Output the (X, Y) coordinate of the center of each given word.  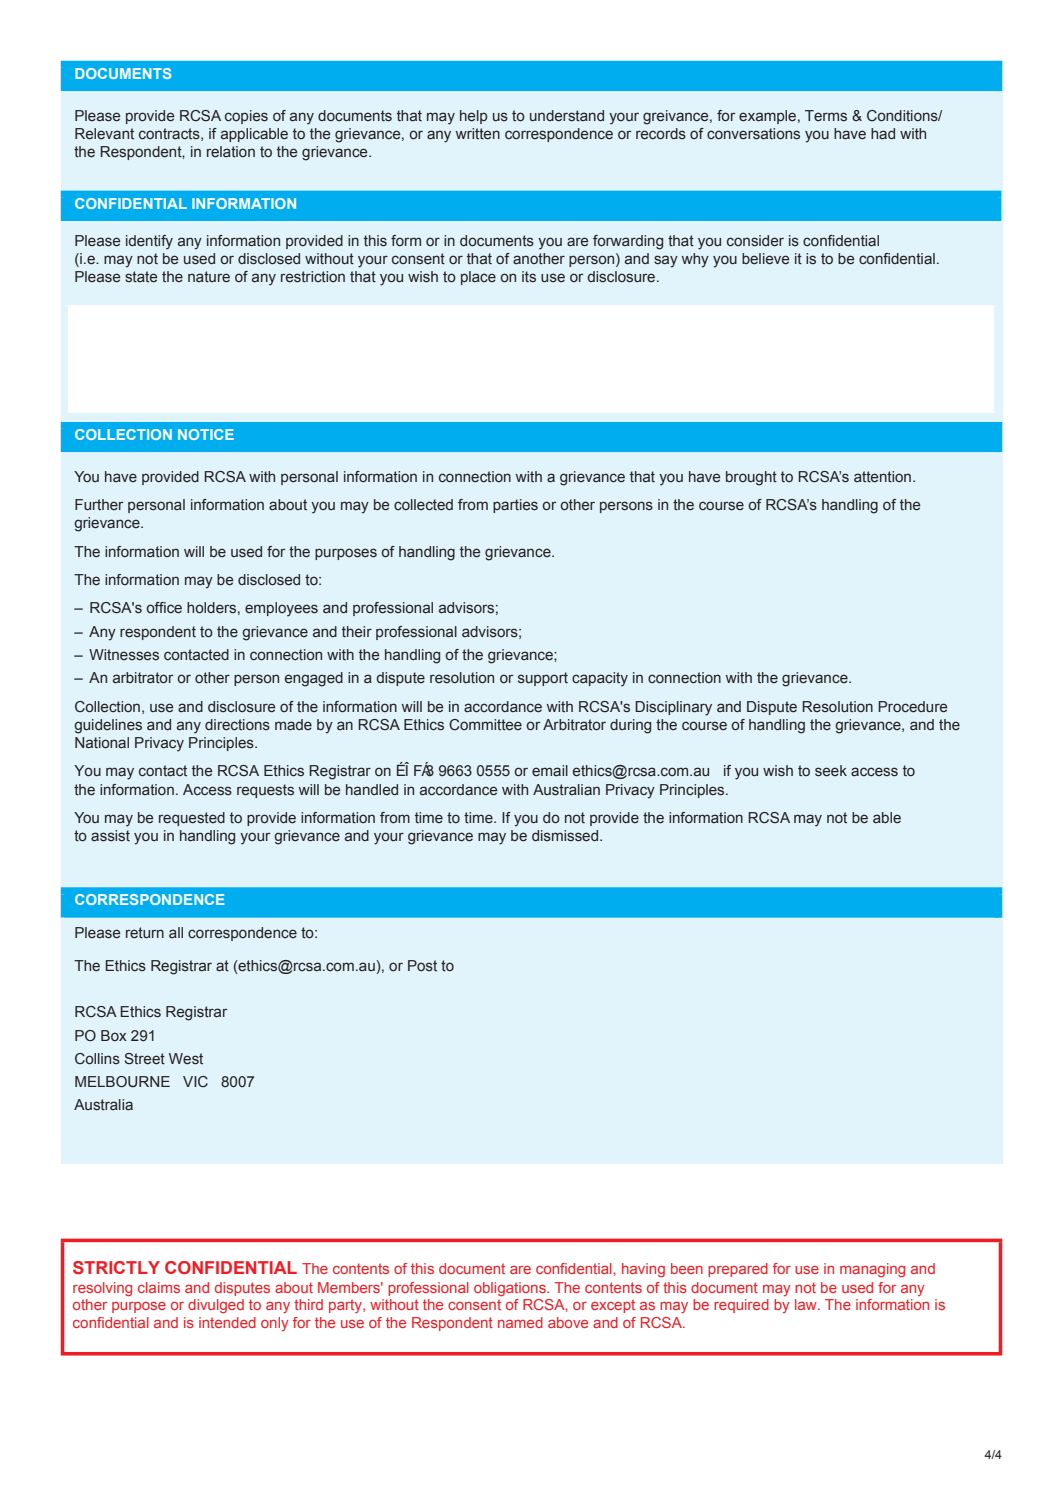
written (478, 134)
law (807, 1304)
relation (231, 152)
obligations (511, 1289)
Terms (826, 116)
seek (831, 771)
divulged (216, 1306)
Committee (485, 725)
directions (237, 725)
